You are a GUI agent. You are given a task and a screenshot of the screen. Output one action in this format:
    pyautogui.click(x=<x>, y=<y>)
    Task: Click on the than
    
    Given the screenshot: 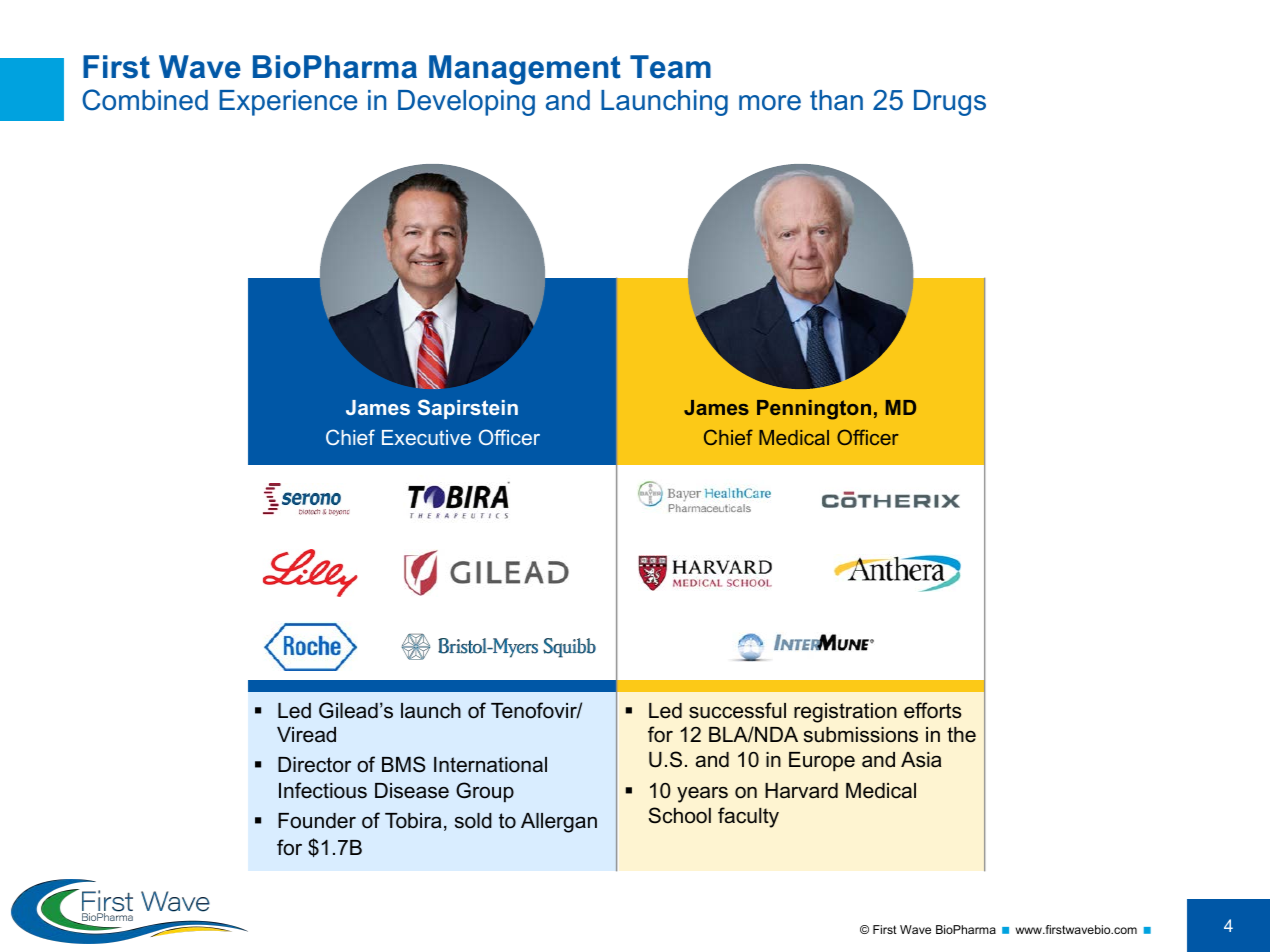 What is the action you would take?
    pyautogui.click(x=836, y=100)
